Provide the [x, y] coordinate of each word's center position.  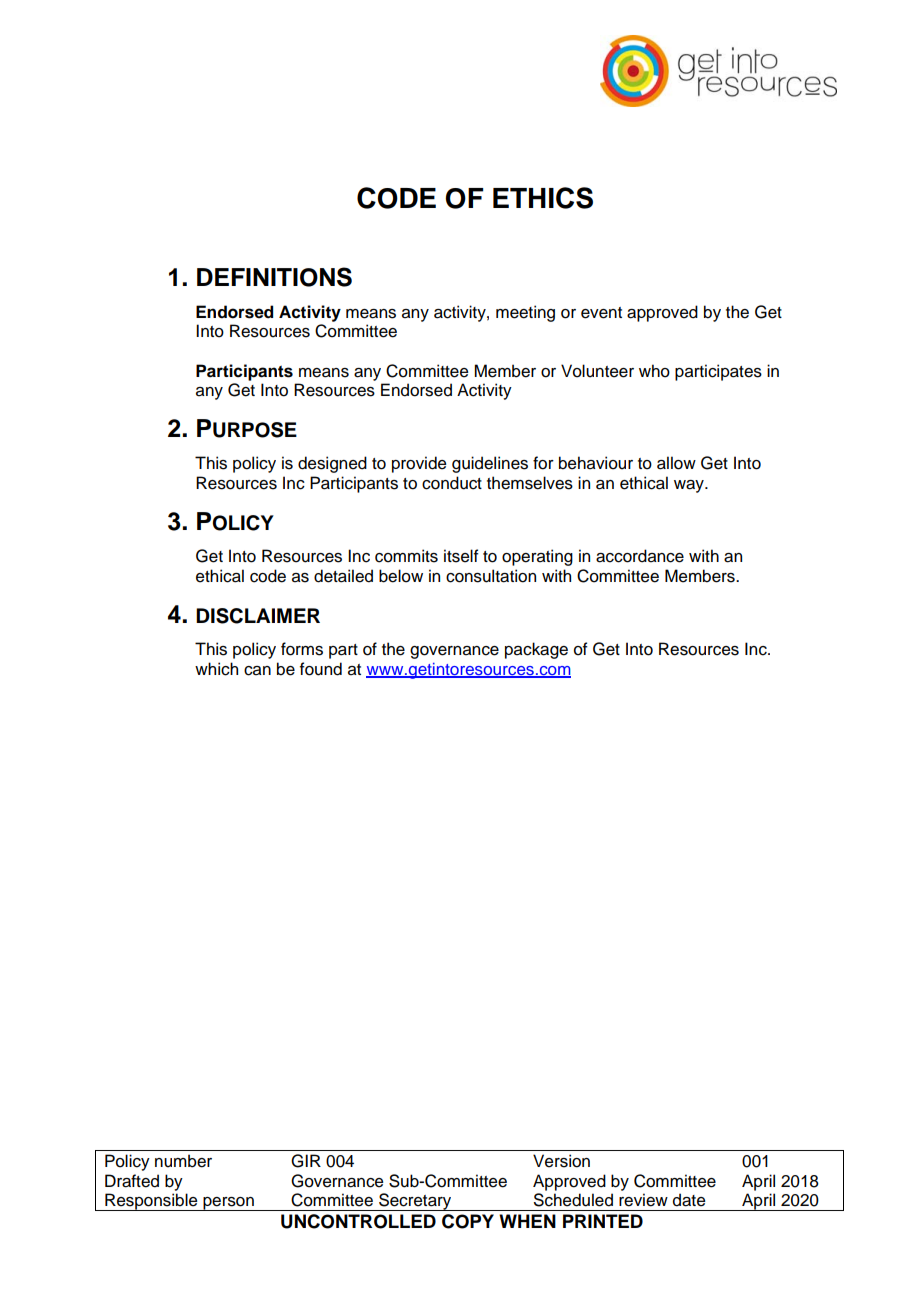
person [228, 1204]
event [601, 313]
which [216, 669]
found [321, 669]
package [536, 650]
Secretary [415, 1202]
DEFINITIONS [274, 277]
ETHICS [543, 198]
